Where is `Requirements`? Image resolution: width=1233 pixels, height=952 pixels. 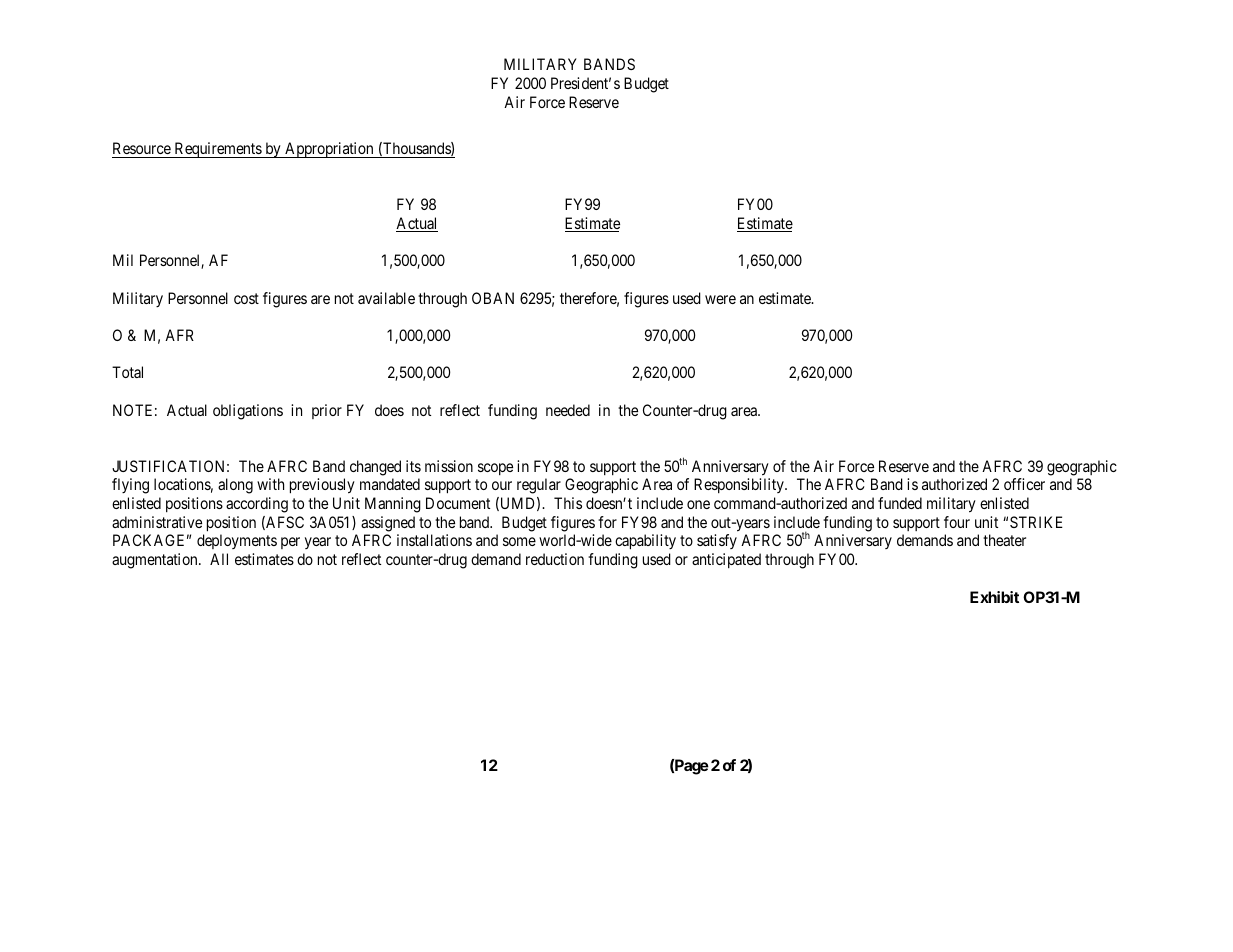
Requirements is located at coordinates (217, 150).
